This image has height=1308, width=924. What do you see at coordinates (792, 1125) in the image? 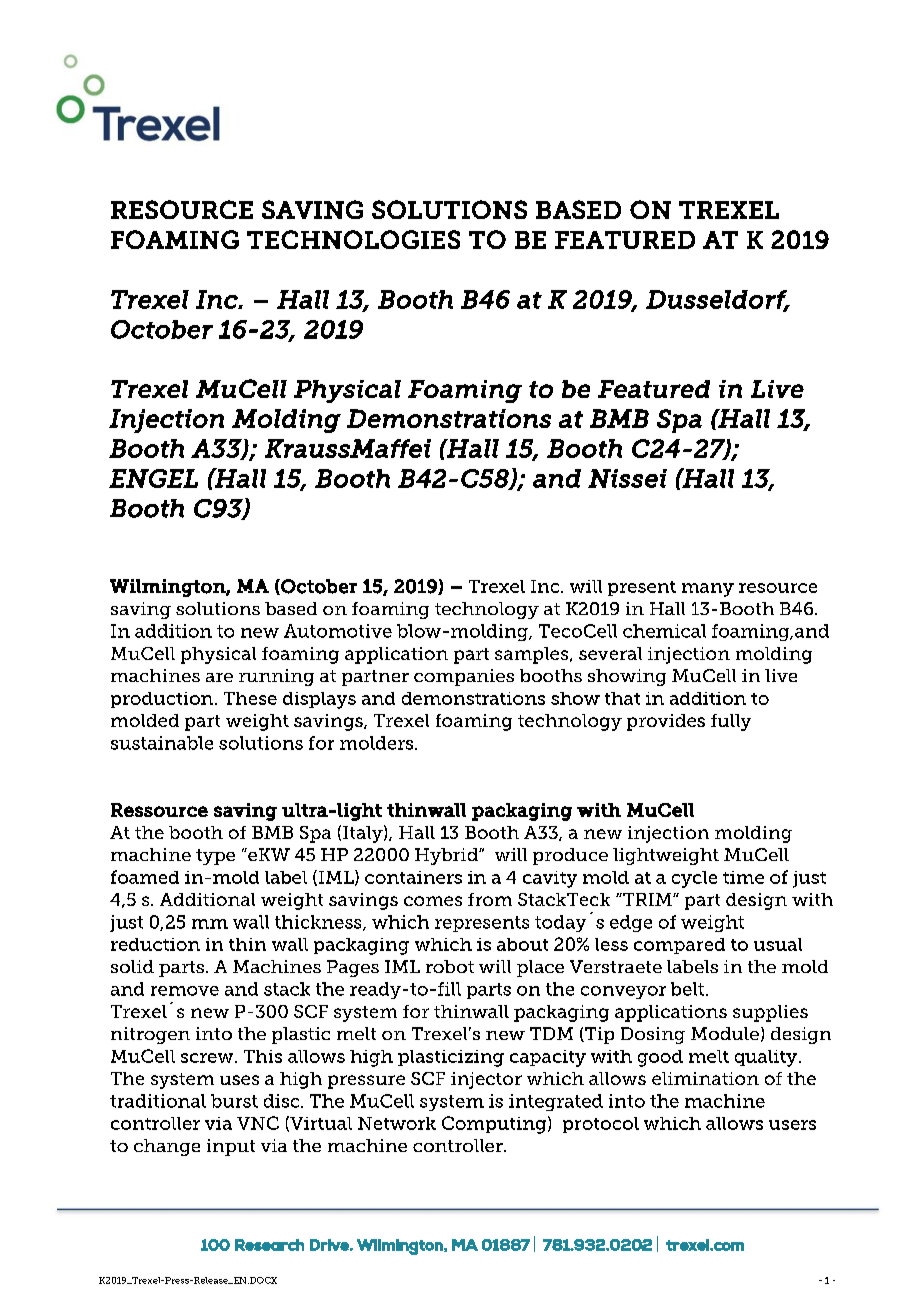
I see `users` at bounding box center [792, 1125].
